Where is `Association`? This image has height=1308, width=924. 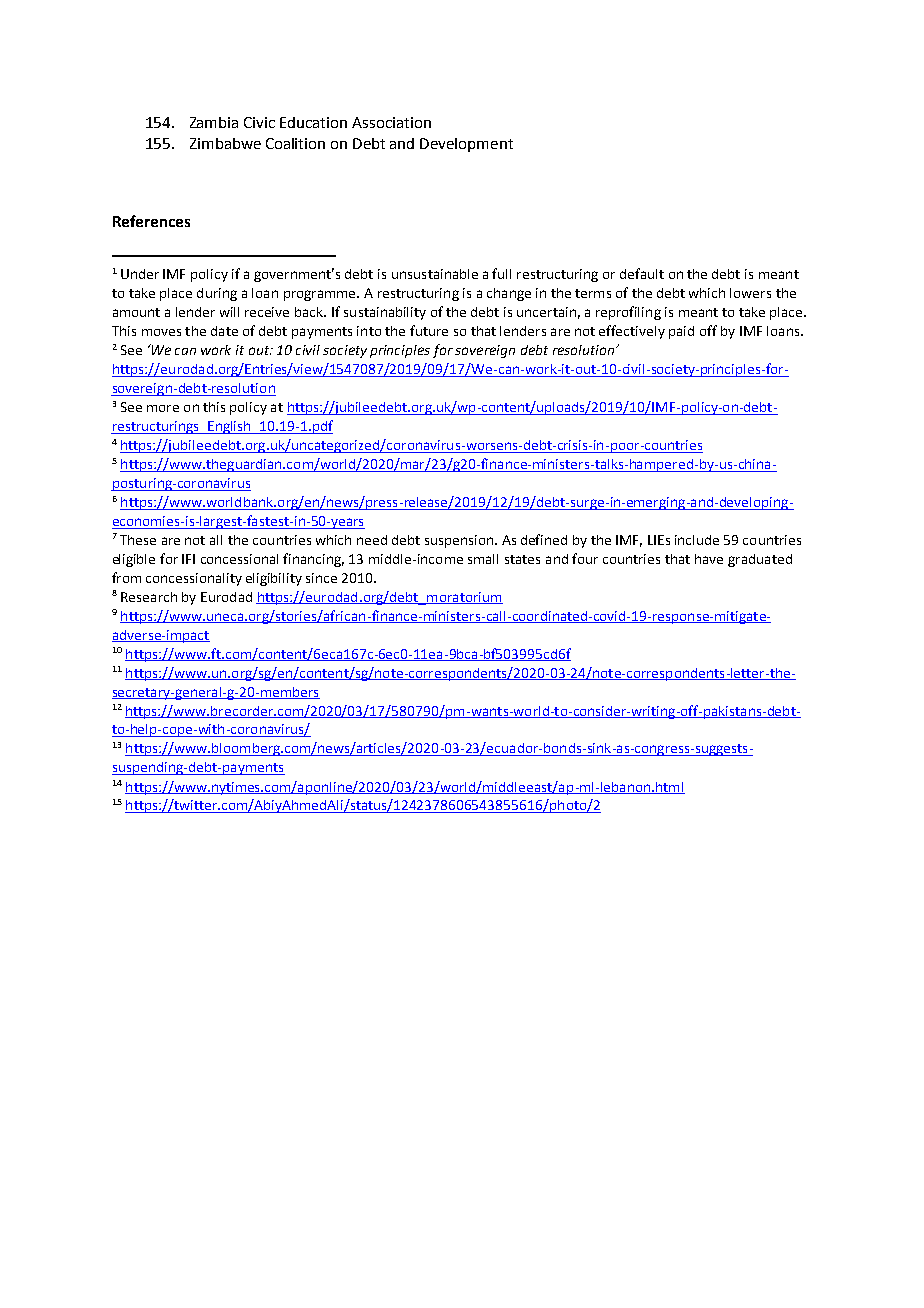 Association is located at coordinates (391, 122).
